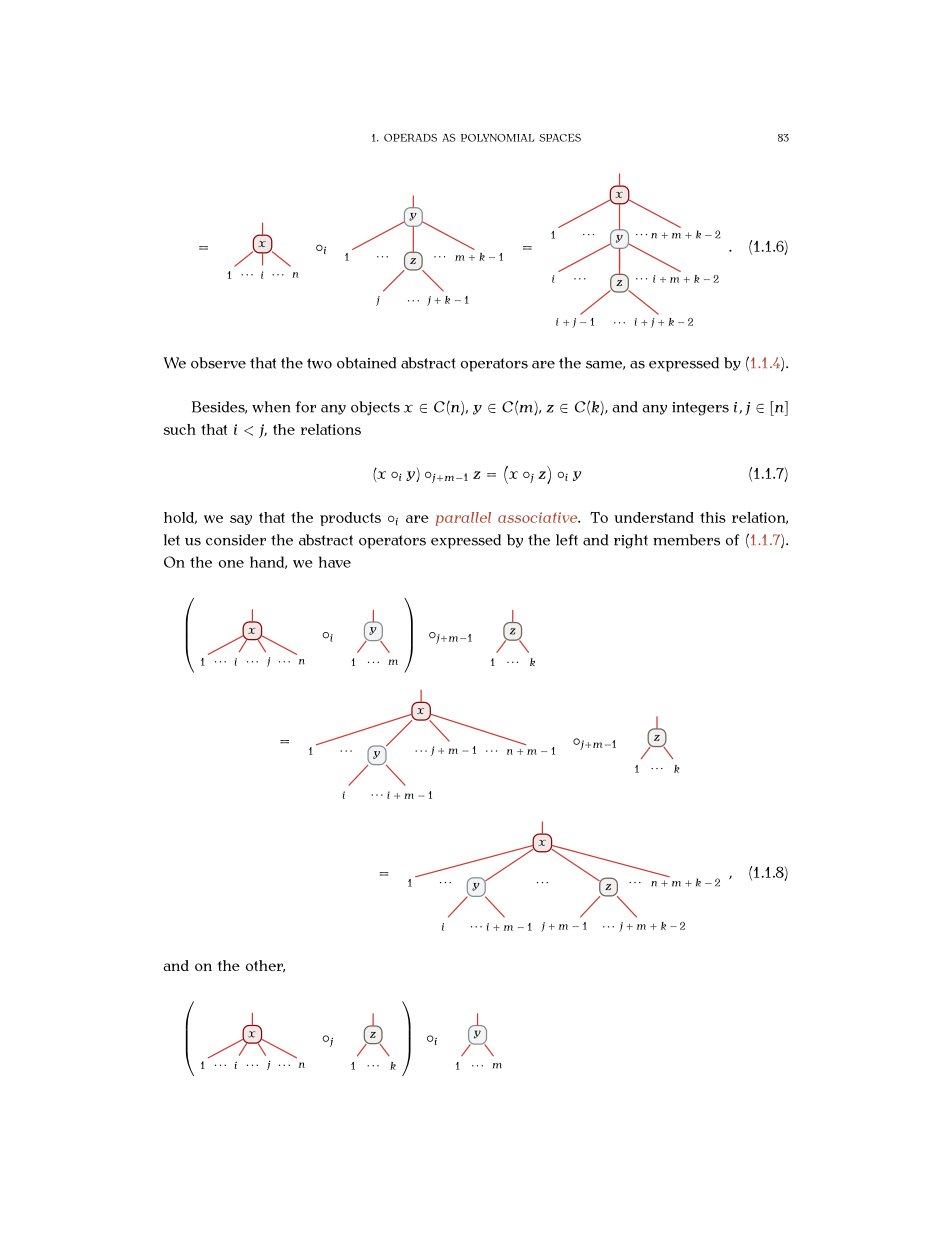  I want to click on two, so click(319, 363).
